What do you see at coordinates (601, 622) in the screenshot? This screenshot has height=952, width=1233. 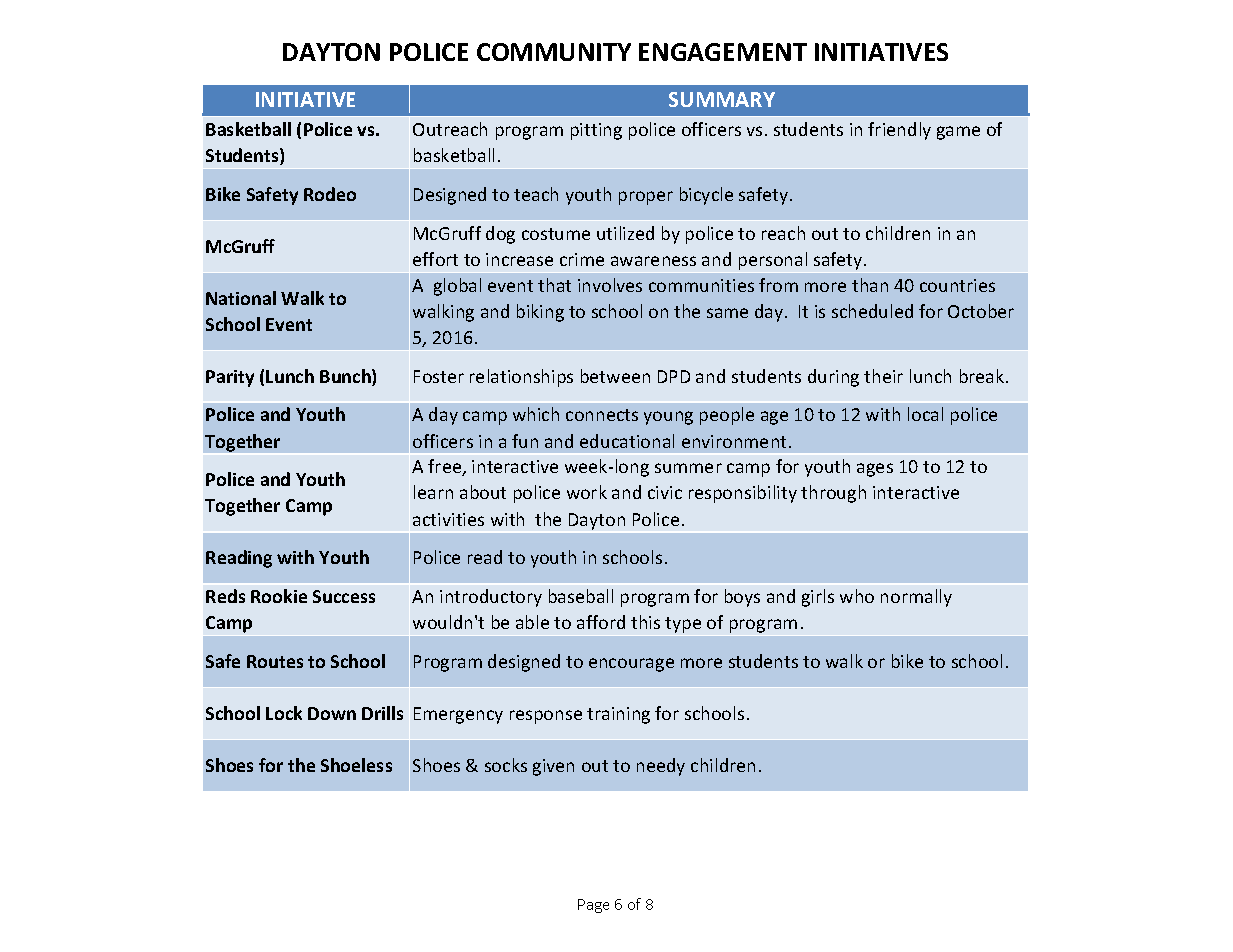 I see `afford` at bounding box center [601, 622].
